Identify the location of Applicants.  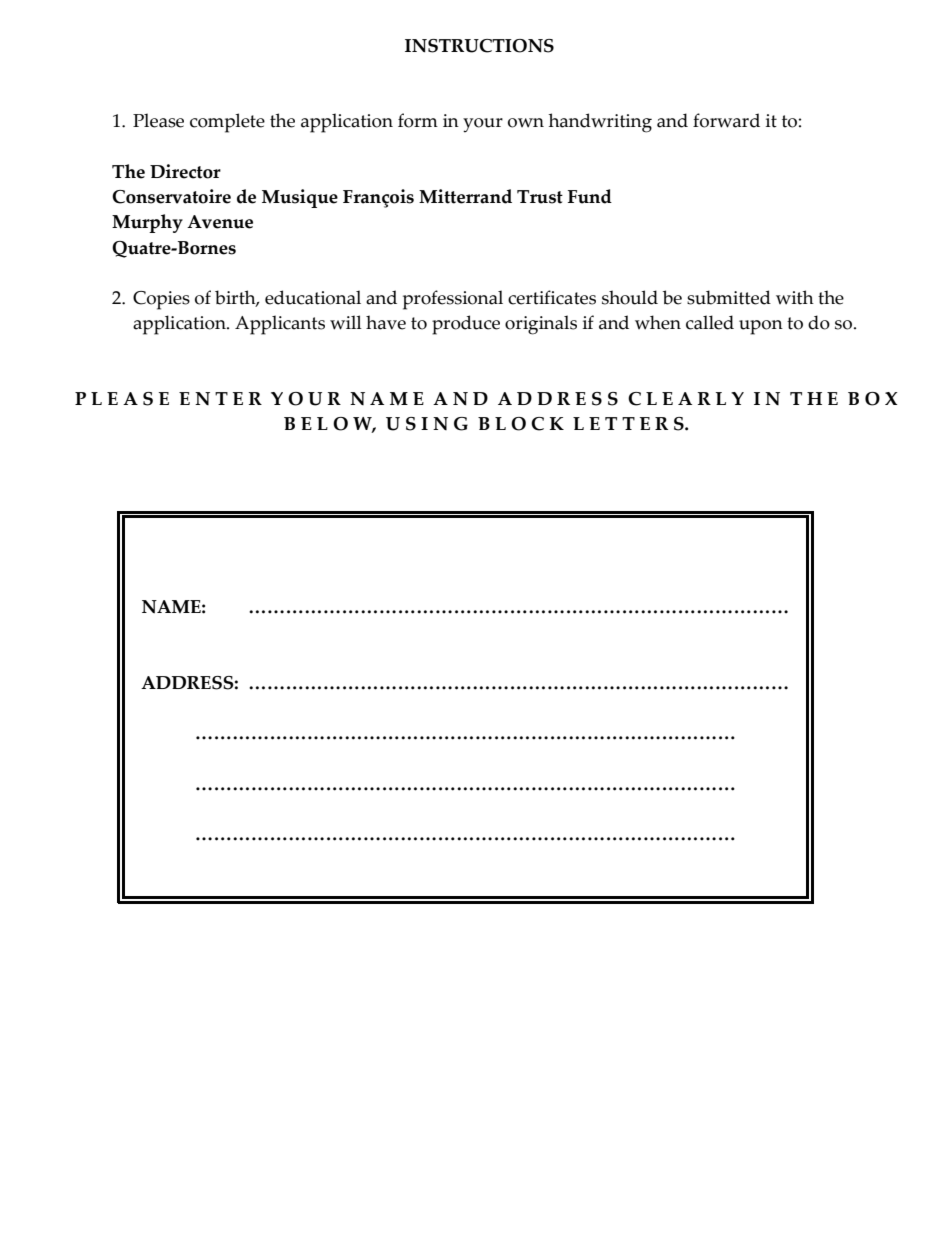
(280, 325).
